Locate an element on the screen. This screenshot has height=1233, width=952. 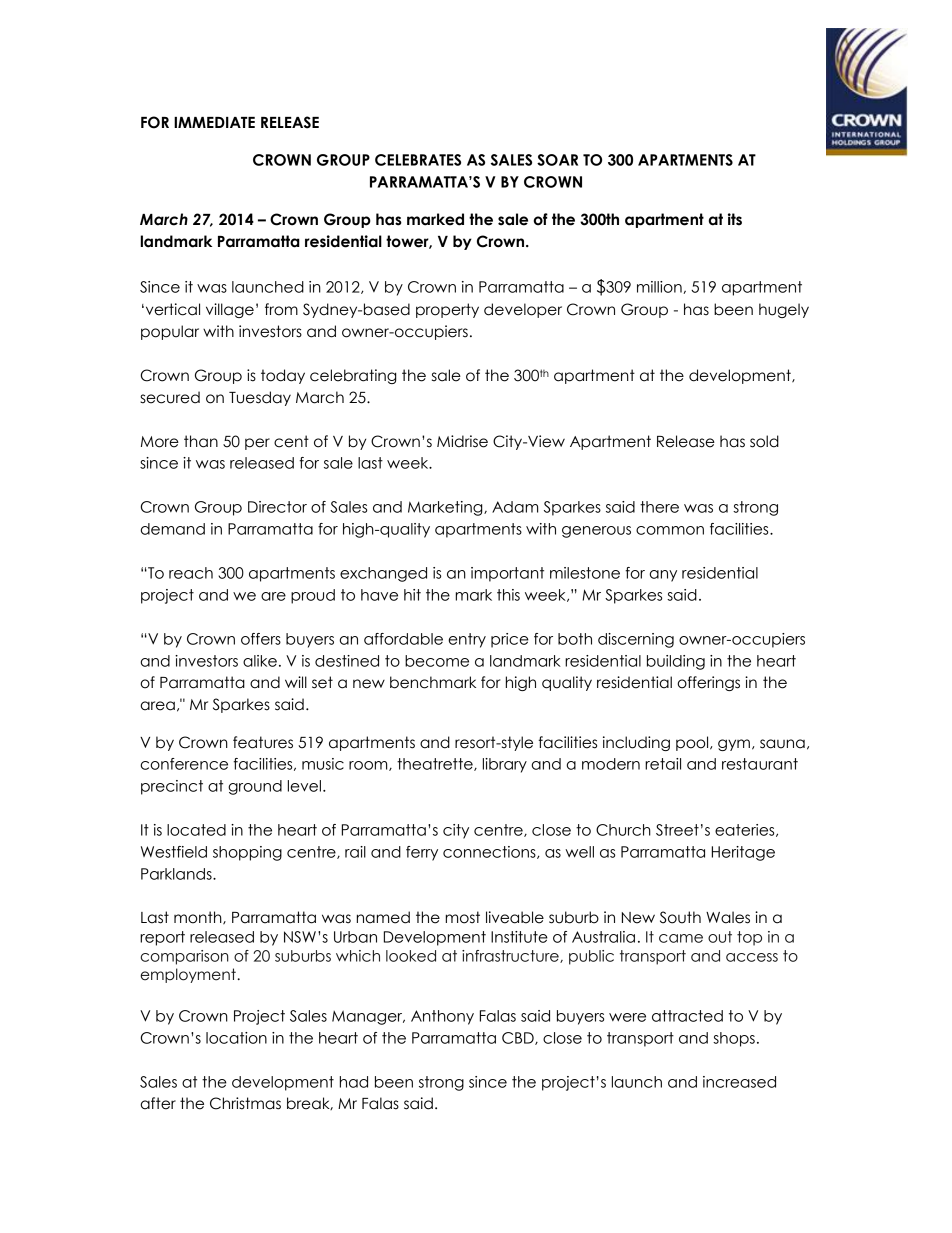
Adam is located at coordinates (515, 507).
